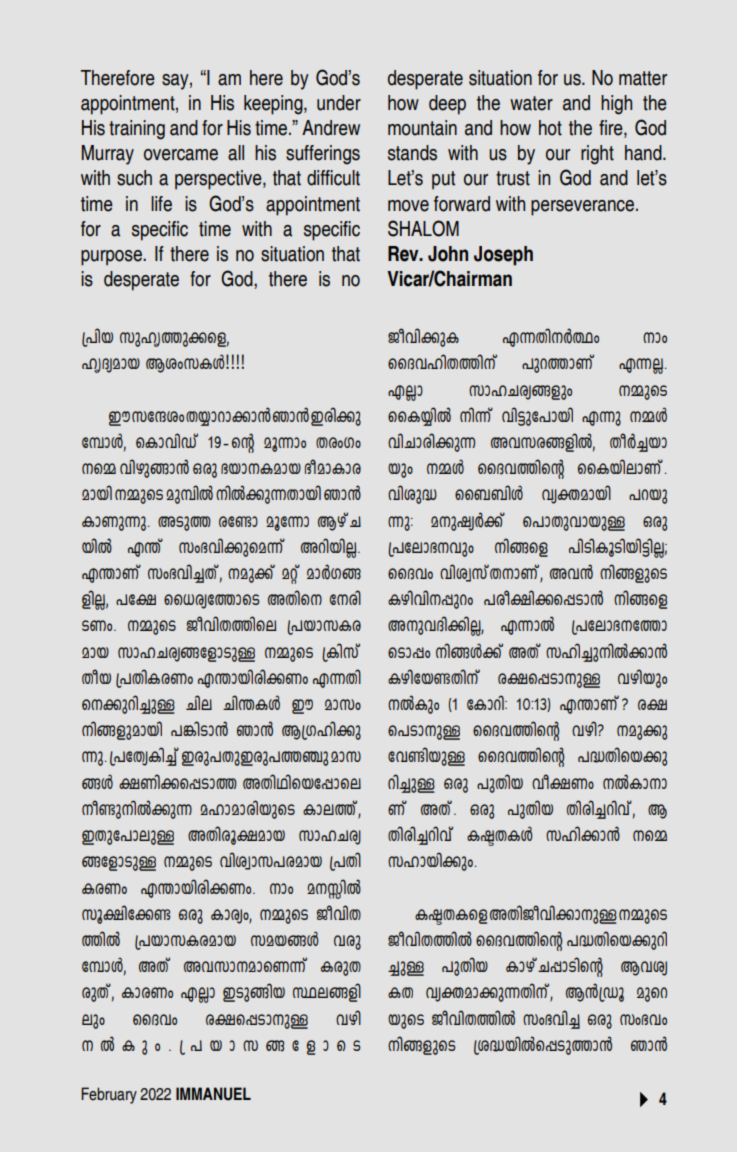  Describe the element at coordinates (503, 256) in the screenshot. I see `Joseph` at that location.
